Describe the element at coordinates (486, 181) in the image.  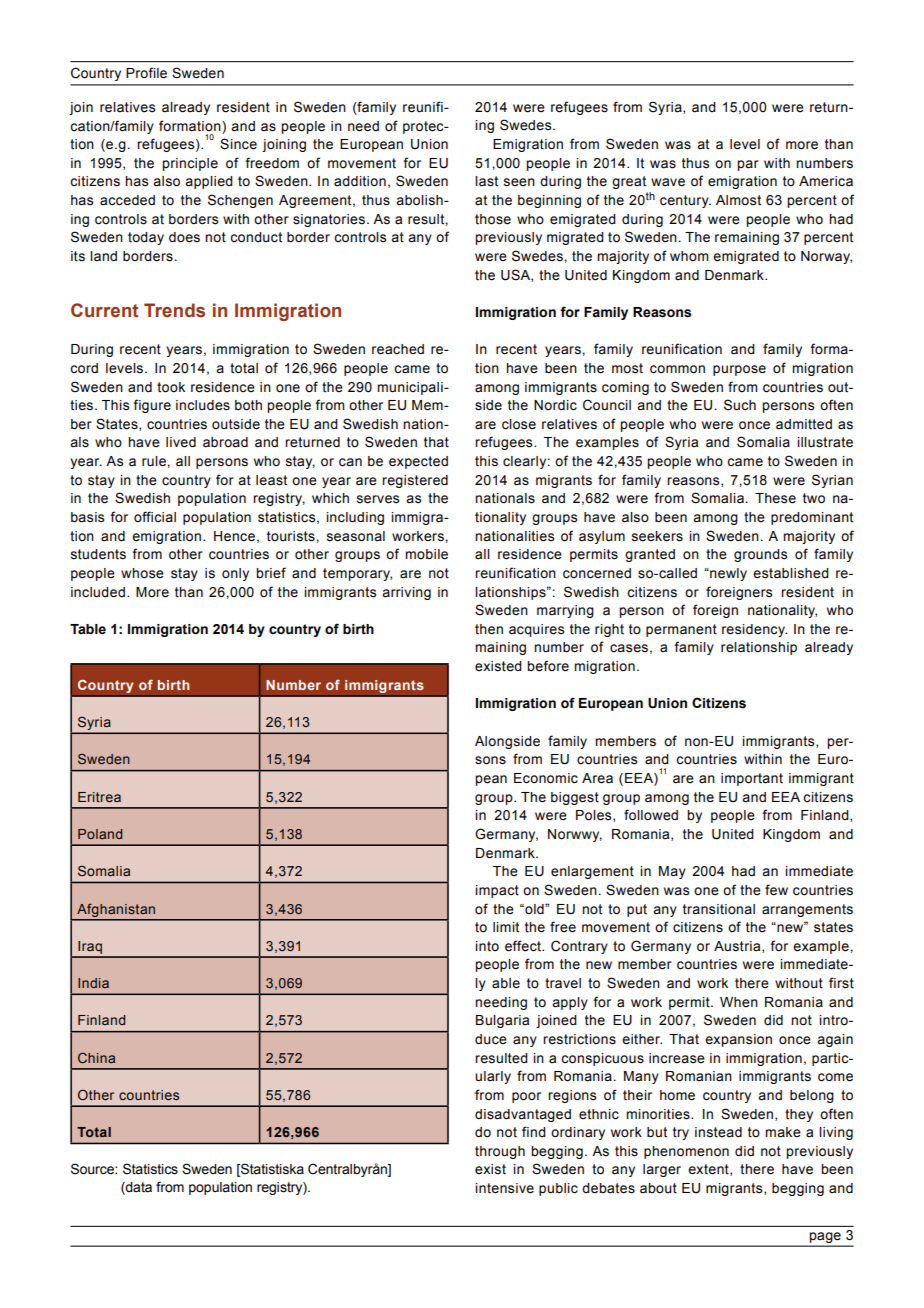
I see `last` at that location.
